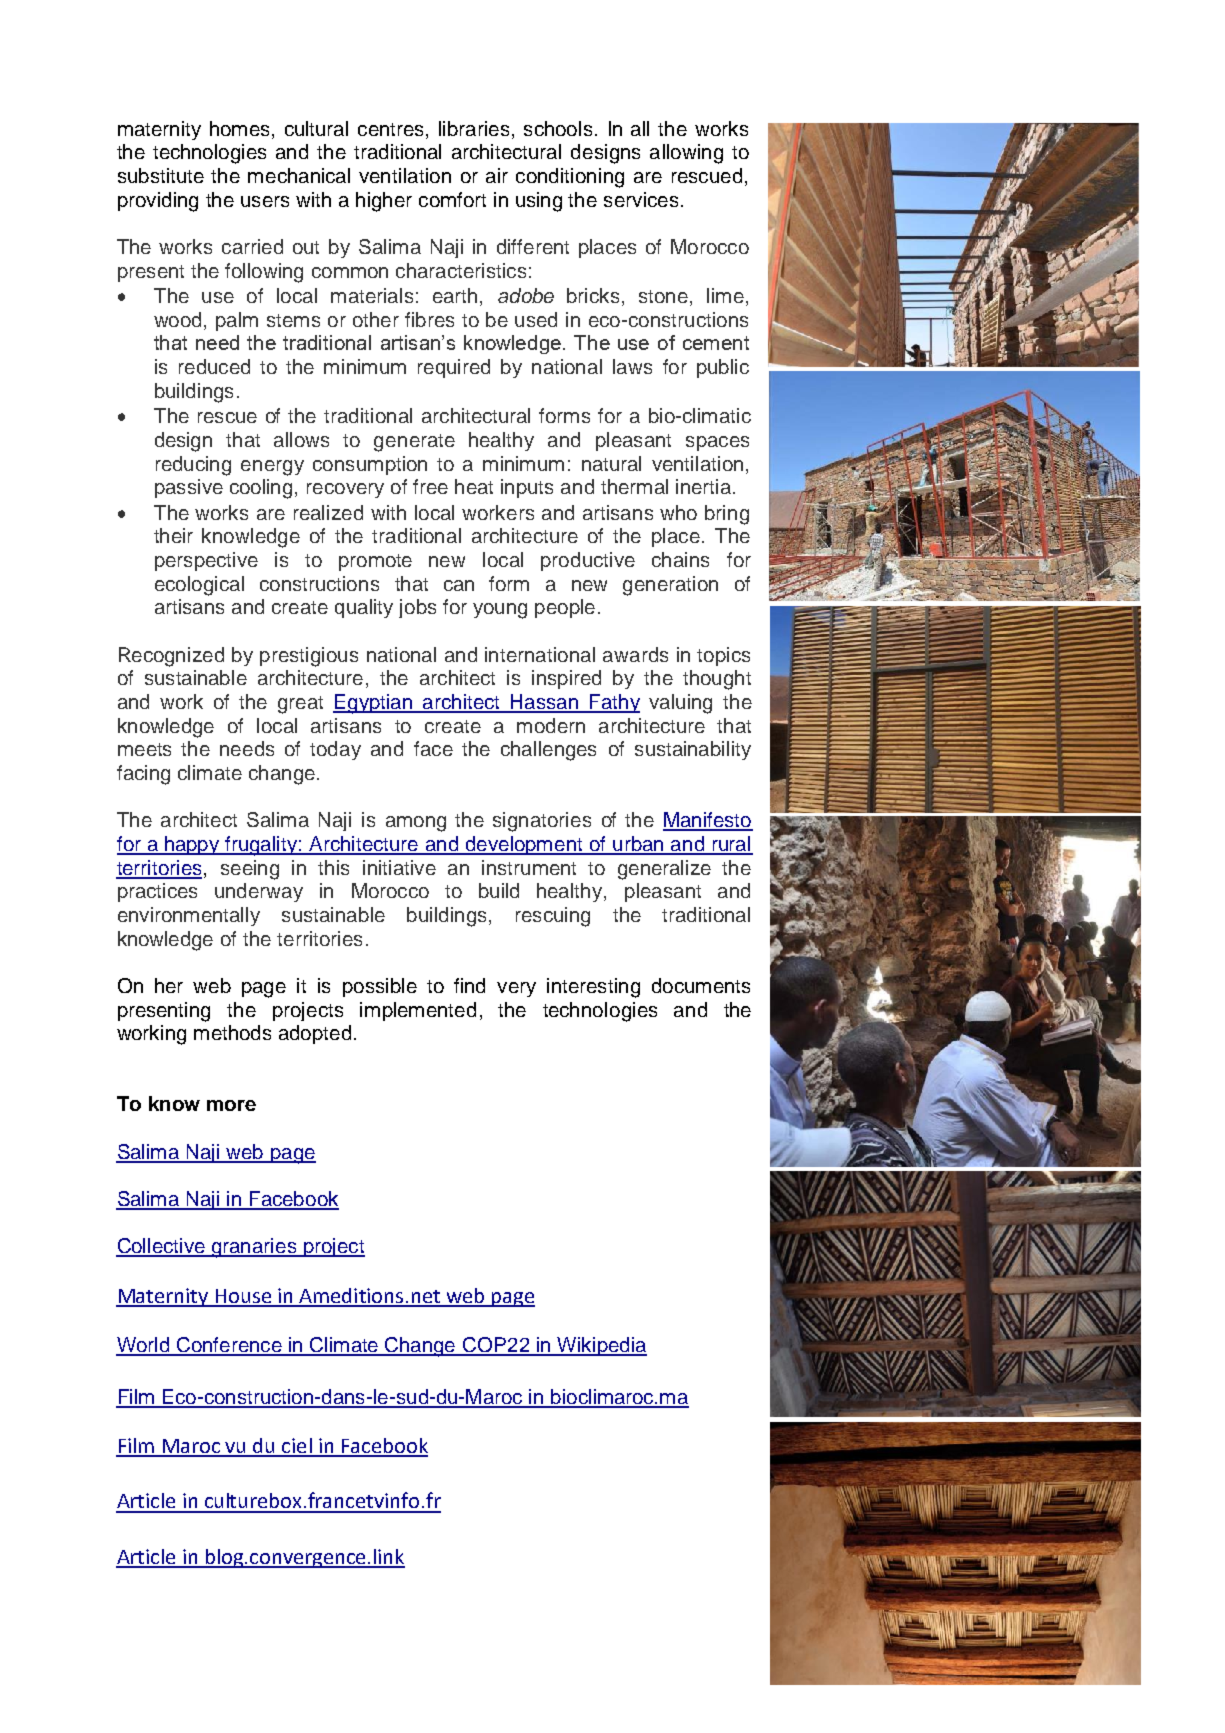 The width and height of the screenshot is (1225, 1733). What do you see at coordinates (229, 1346) in the screenshot?
I see `Conference` at bounding box center [229, 1346].
